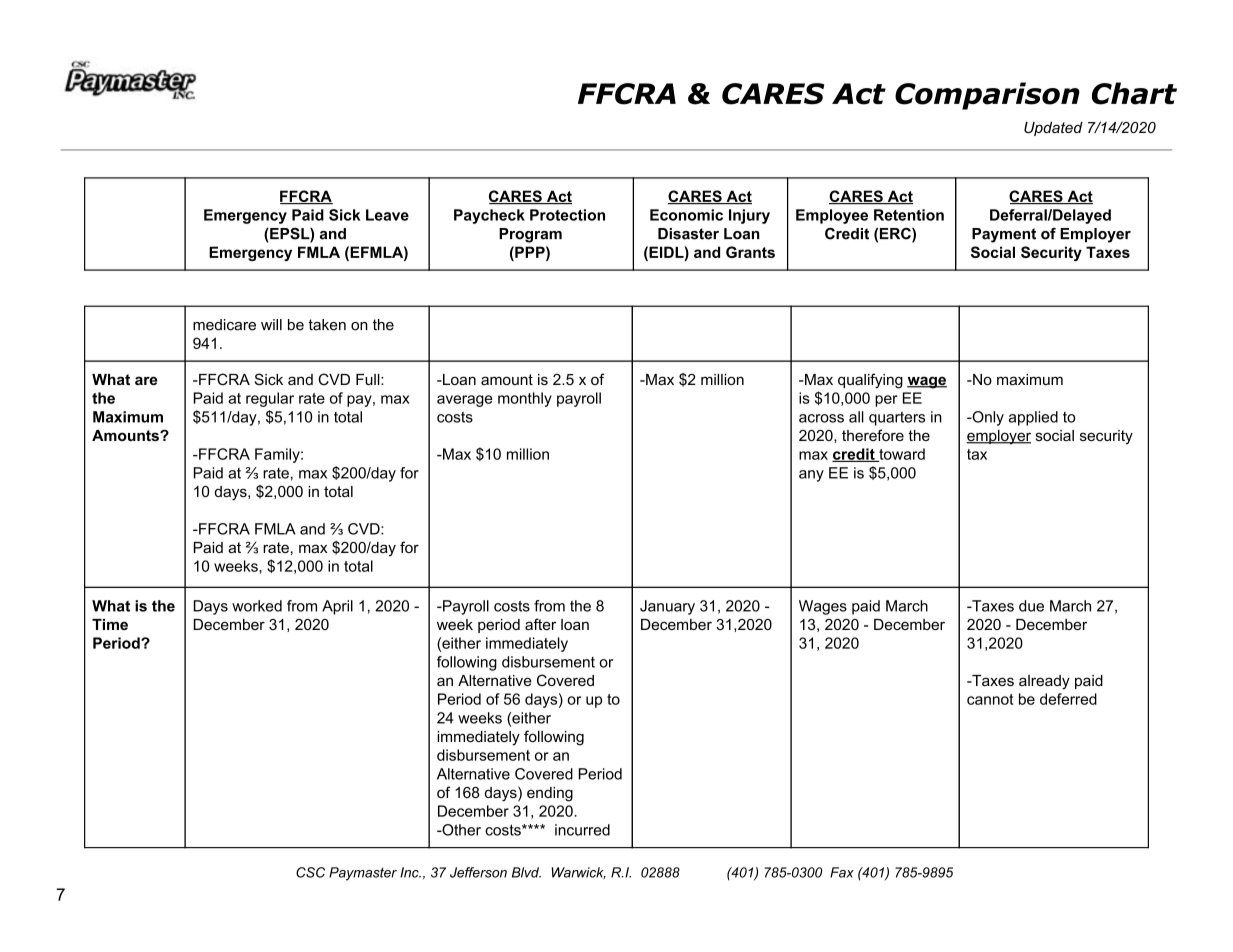 The image size is (1233, 952). What do you see at coordinates (387, 215) in the image?
I see `Leave` at bounding box center [387, 215].
